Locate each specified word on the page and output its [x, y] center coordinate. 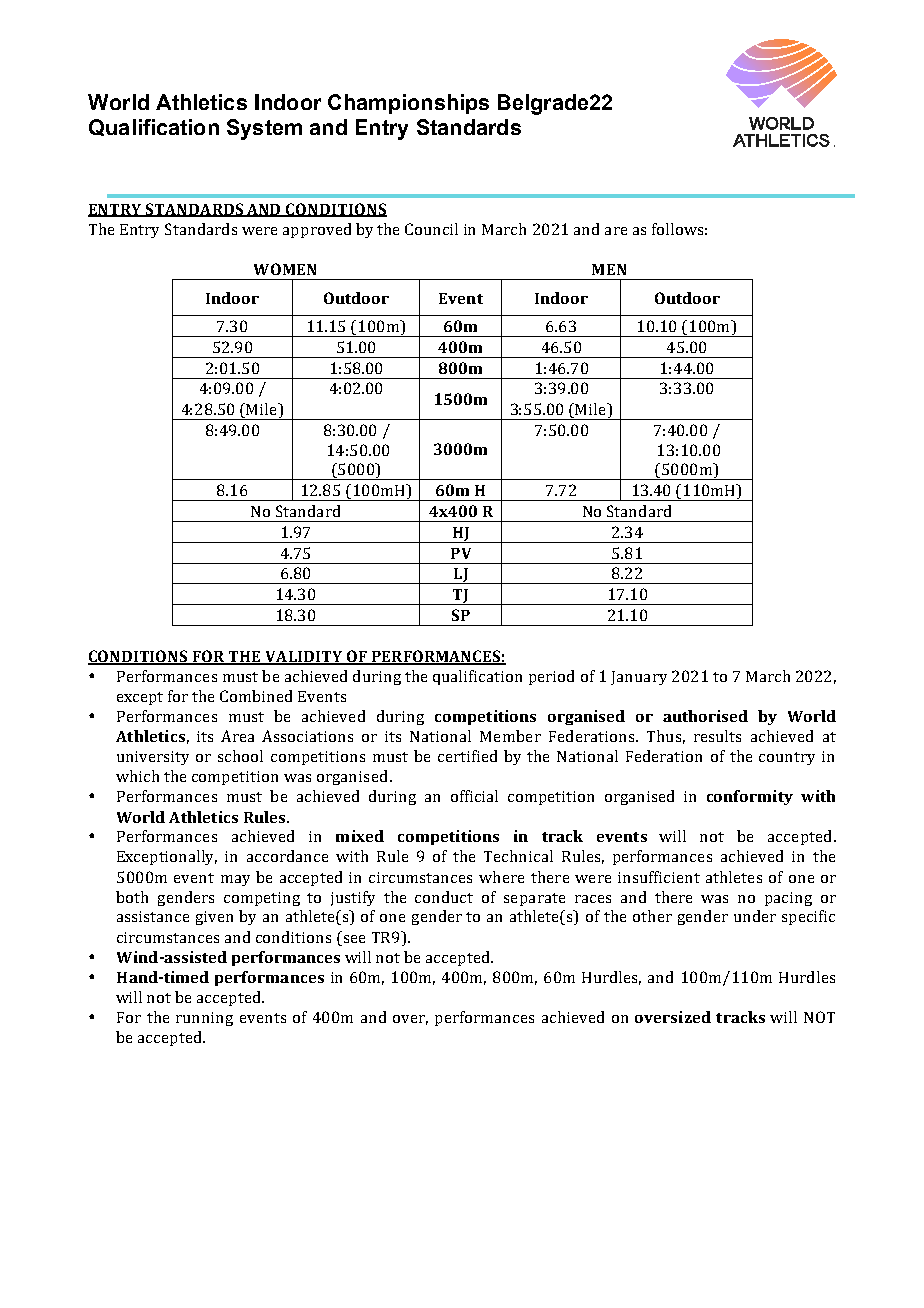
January [639, 678]
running [204, 1019]
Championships [408, 104]
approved [317, 230]
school [240, 756]
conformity [750, 797]
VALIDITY [304, 658]
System [264, 129]
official [474, 796]
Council [431, 229]
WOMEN [285, 269]
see [354, 939]
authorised [705, 716]
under [755, 916]
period [551, 677]
